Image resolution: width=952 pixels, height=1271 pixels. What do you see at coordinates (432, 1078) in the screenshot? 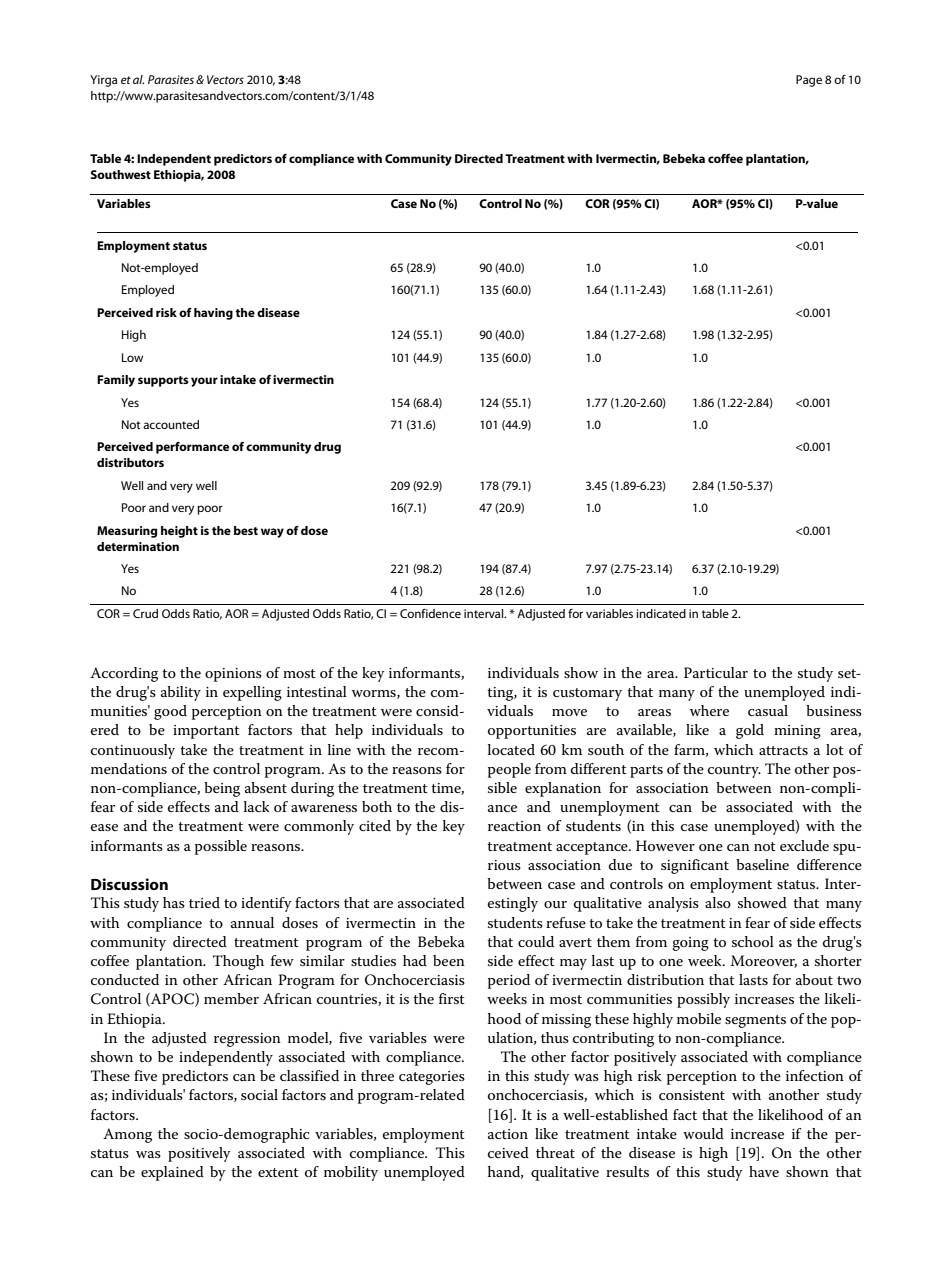
I see `categories` at bounding box center [432, 1078].
